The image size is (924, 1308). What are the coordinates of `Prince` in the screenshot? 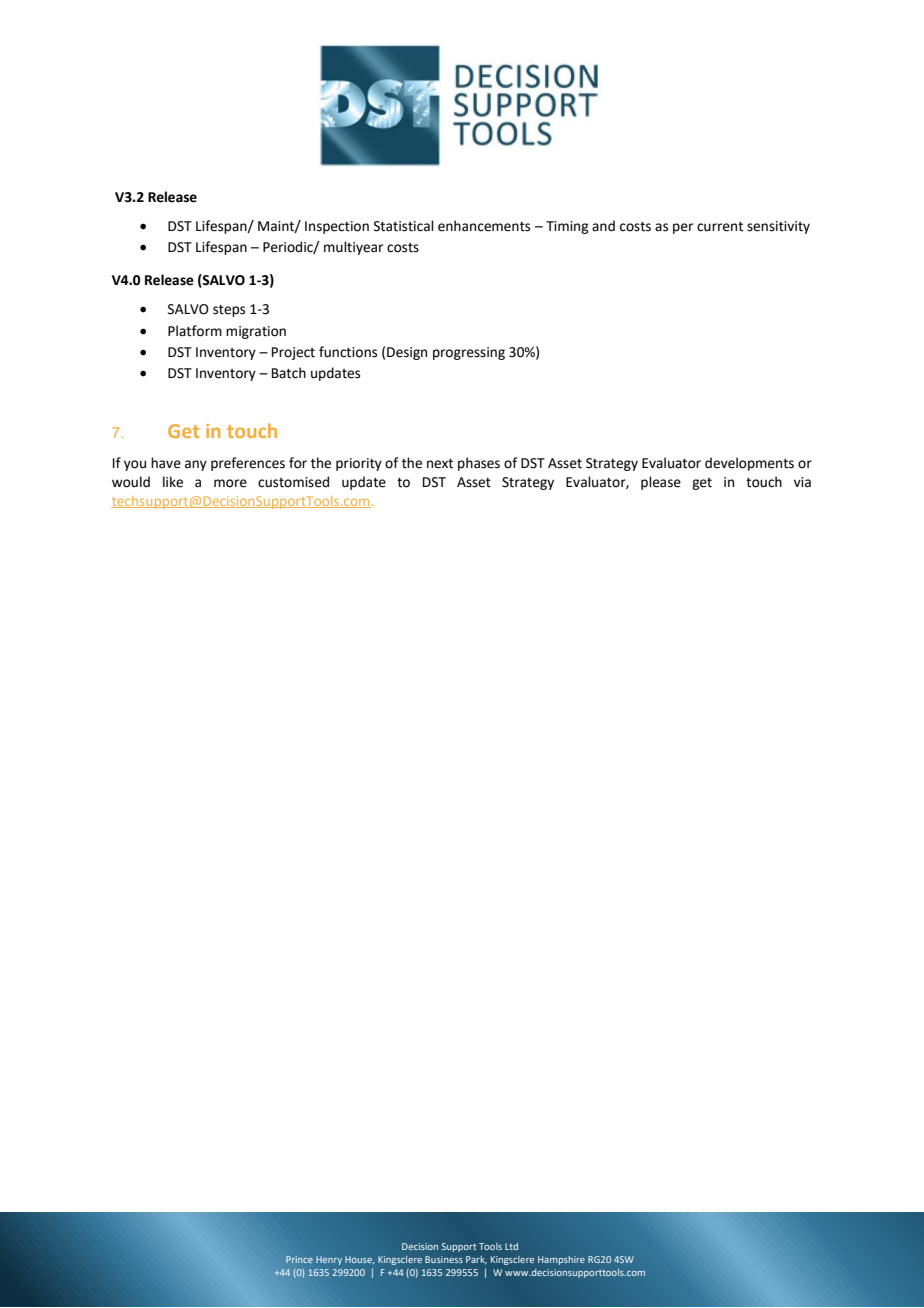 It's located at (299, 1259).
